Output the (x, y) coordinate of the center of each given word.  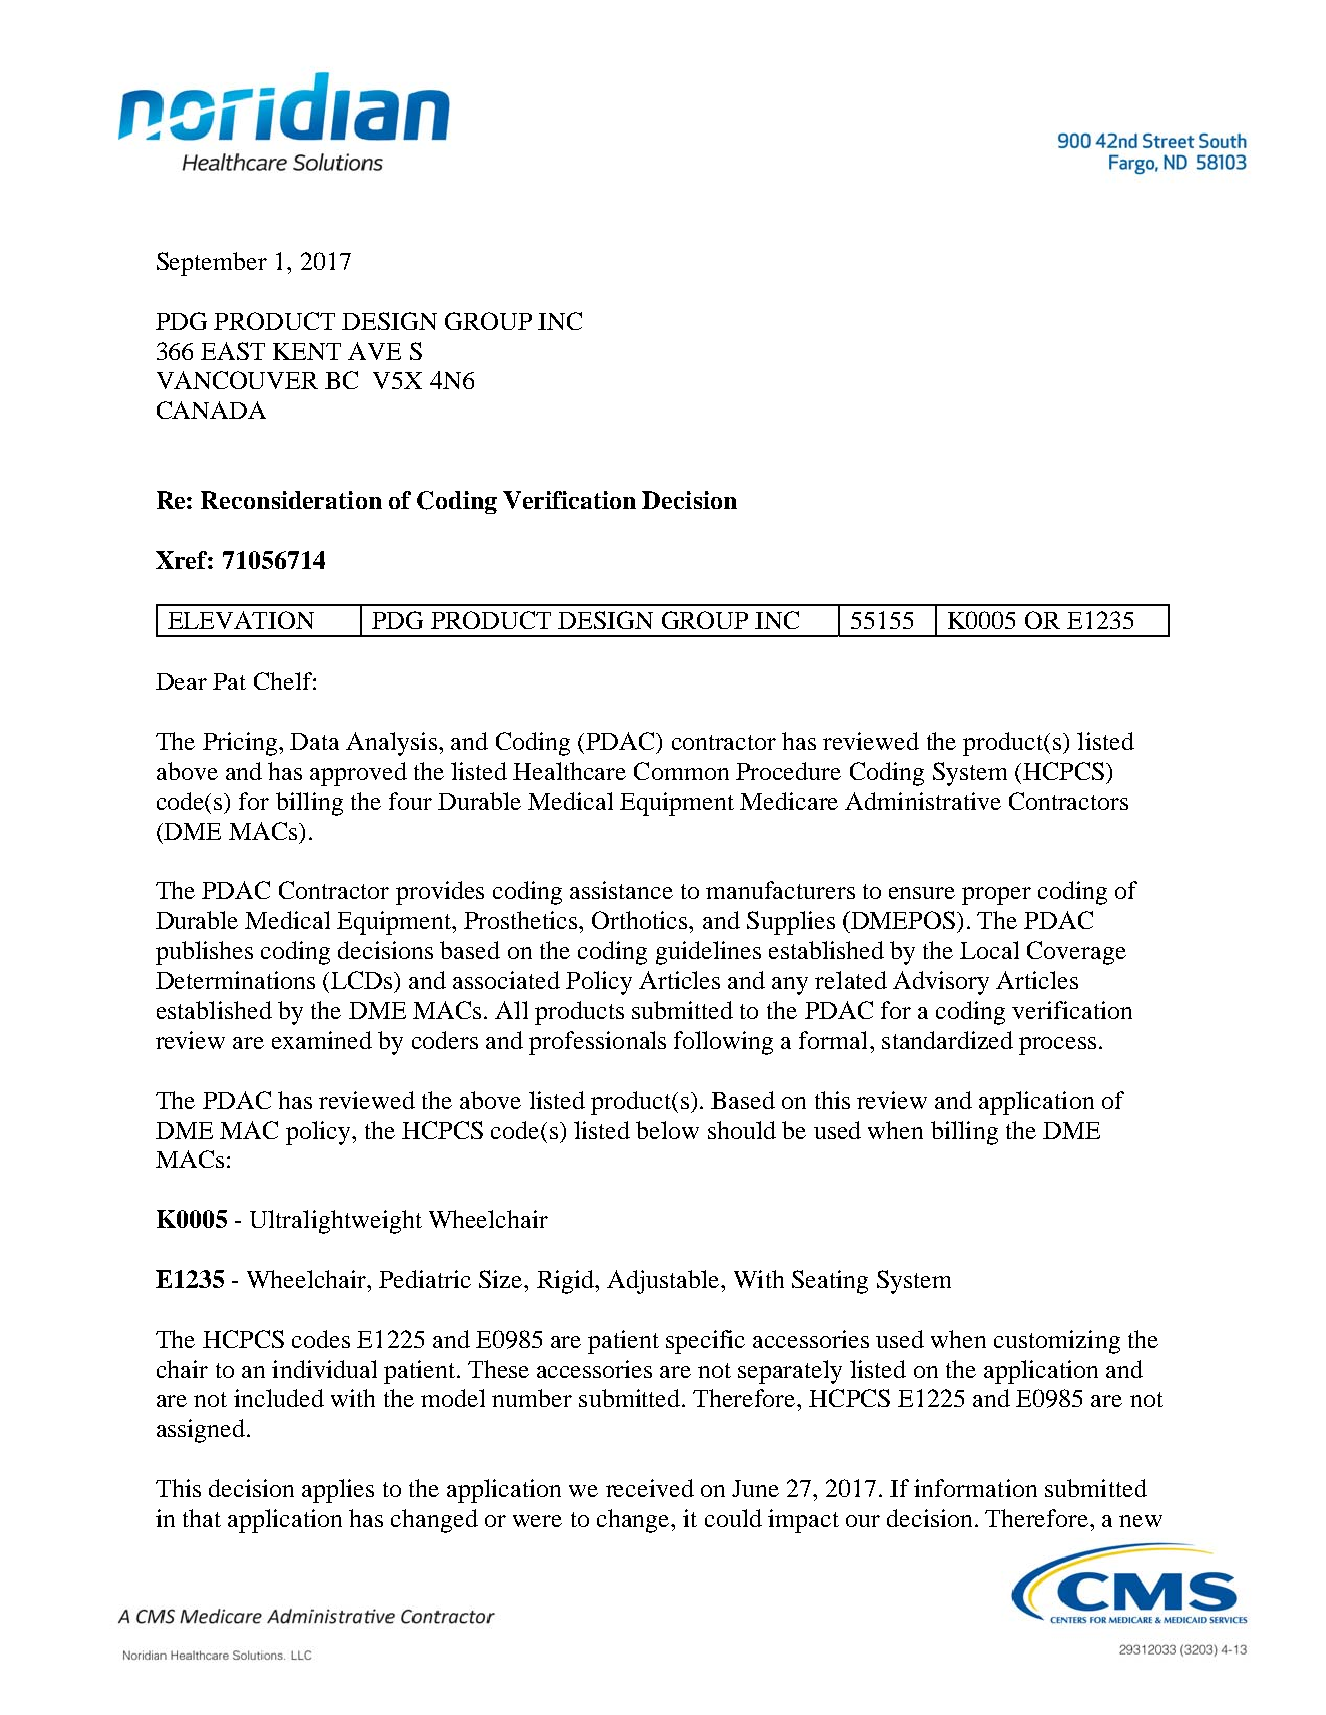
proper (996, 896)
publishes (204, 953)
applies (338, 1491)
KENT (307, 351)
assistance (621, 890)
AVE (374, 351)
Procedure (788, 771)
